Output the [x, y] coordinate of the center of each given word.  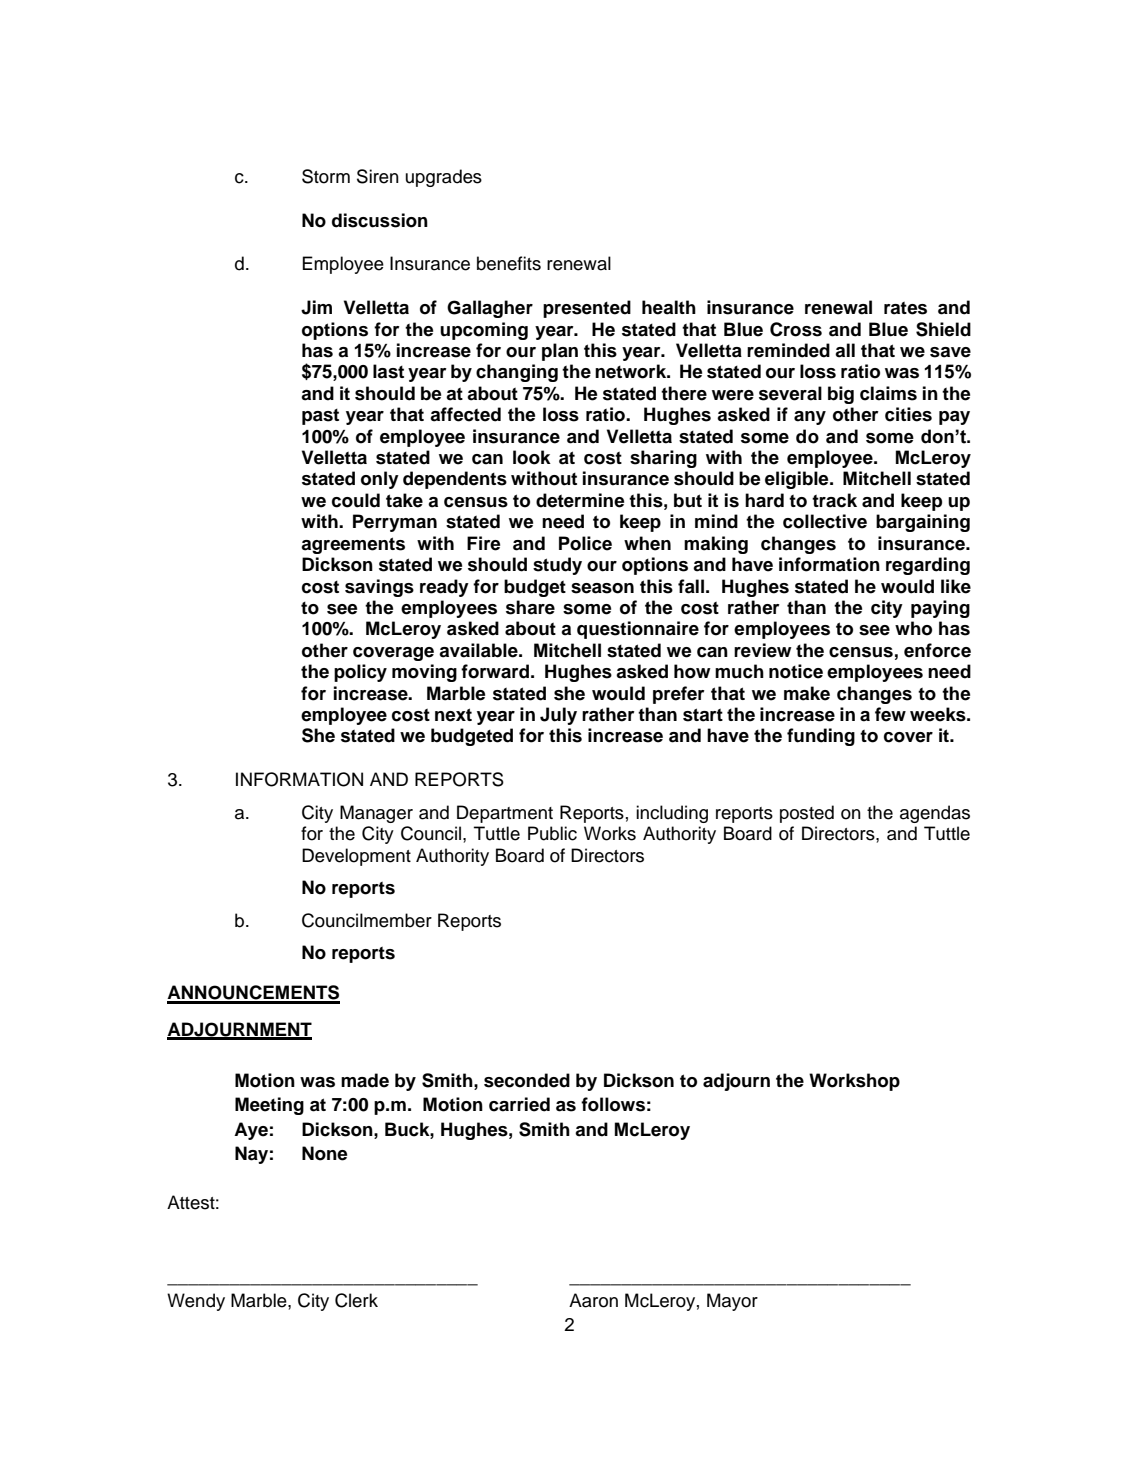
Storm [326, 176]
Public [552, 833]
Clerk [356, 1300]
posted [807, 814]
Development [356, 857]
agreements [353, 545]
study [557, 566]
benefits [509, 263]
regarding [928, 566]
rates [905, 308]
